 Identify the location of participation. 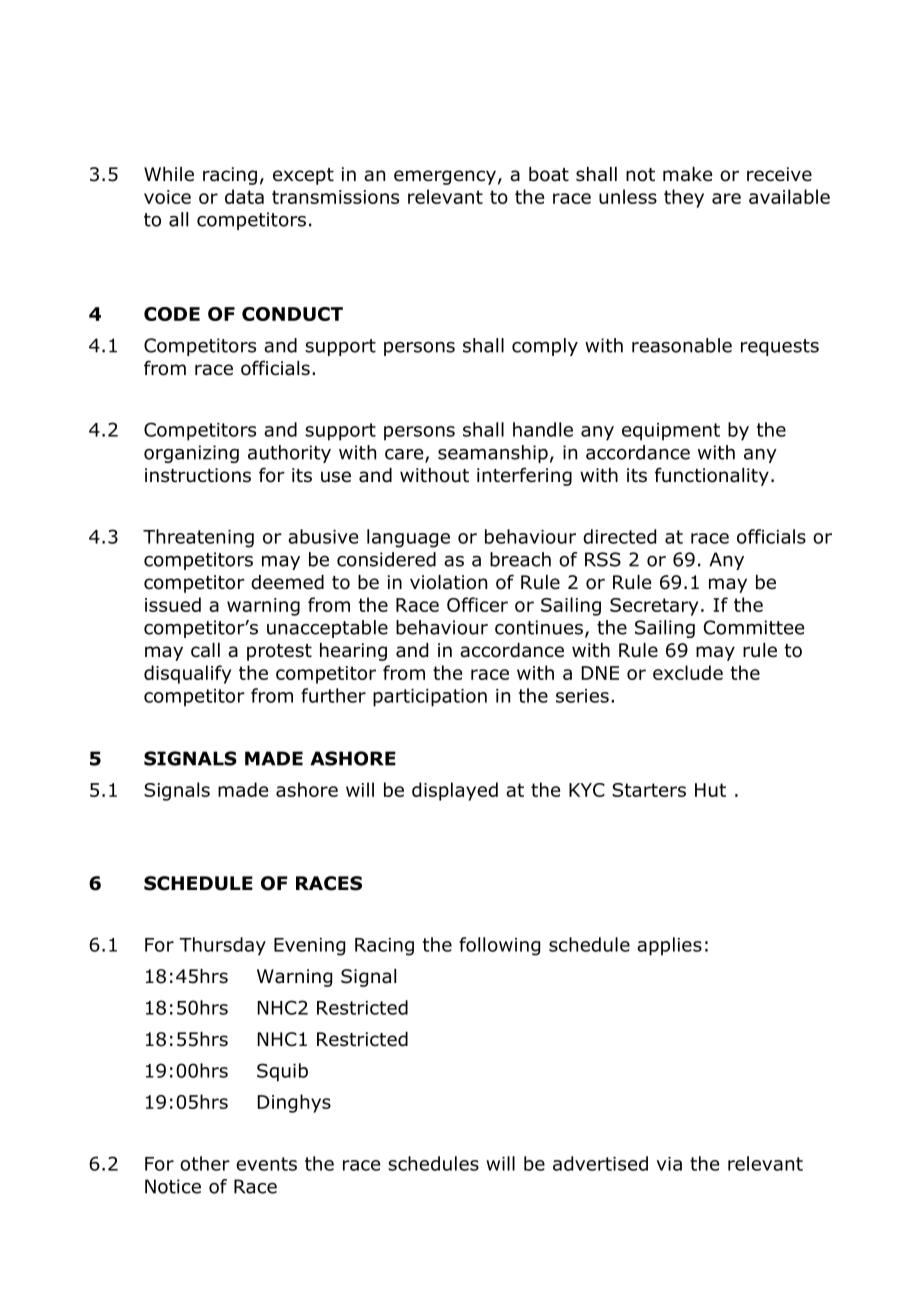
(430, 698).
